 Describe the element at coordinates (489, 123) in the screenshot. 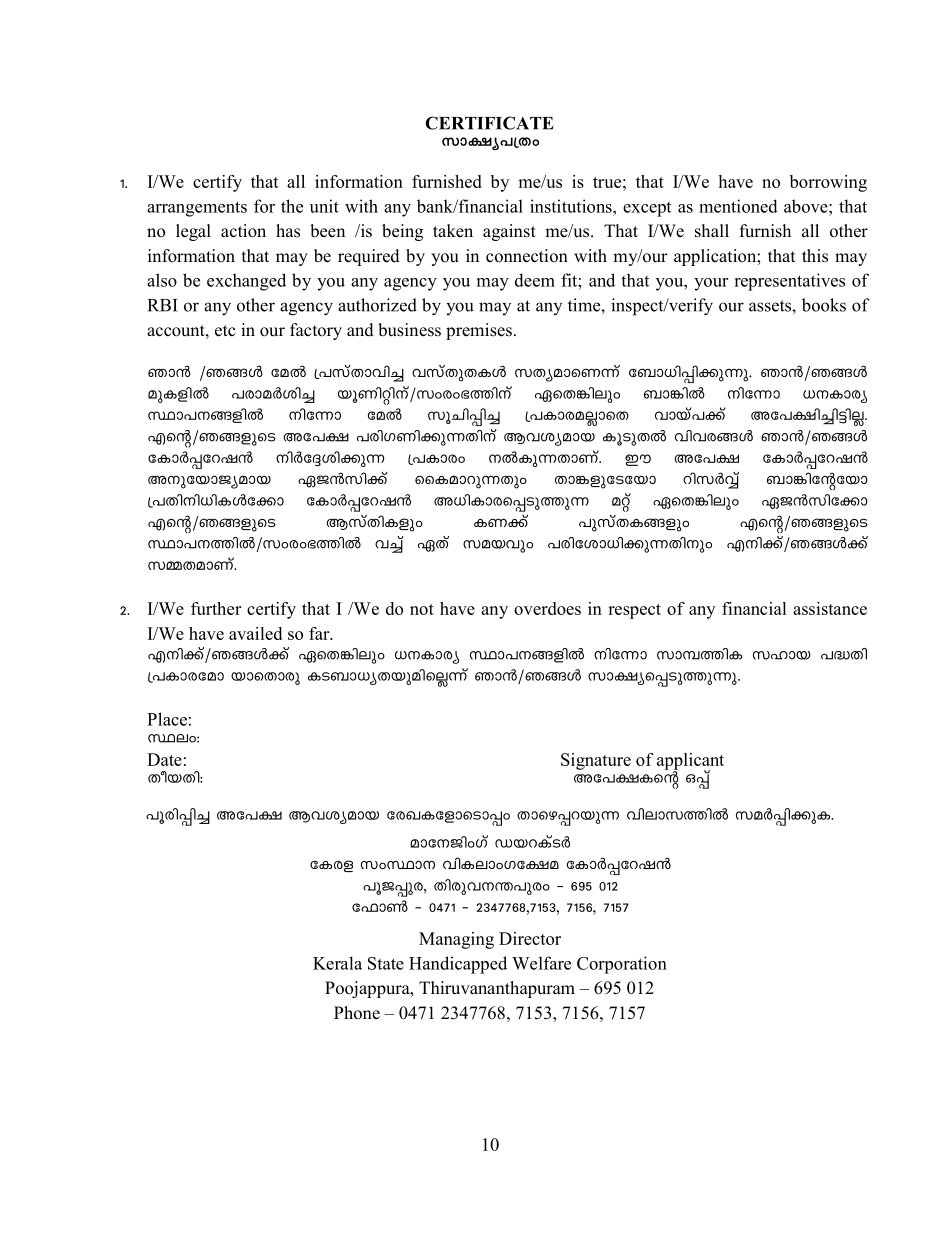

I see `CERTIFICATE` at that location.
